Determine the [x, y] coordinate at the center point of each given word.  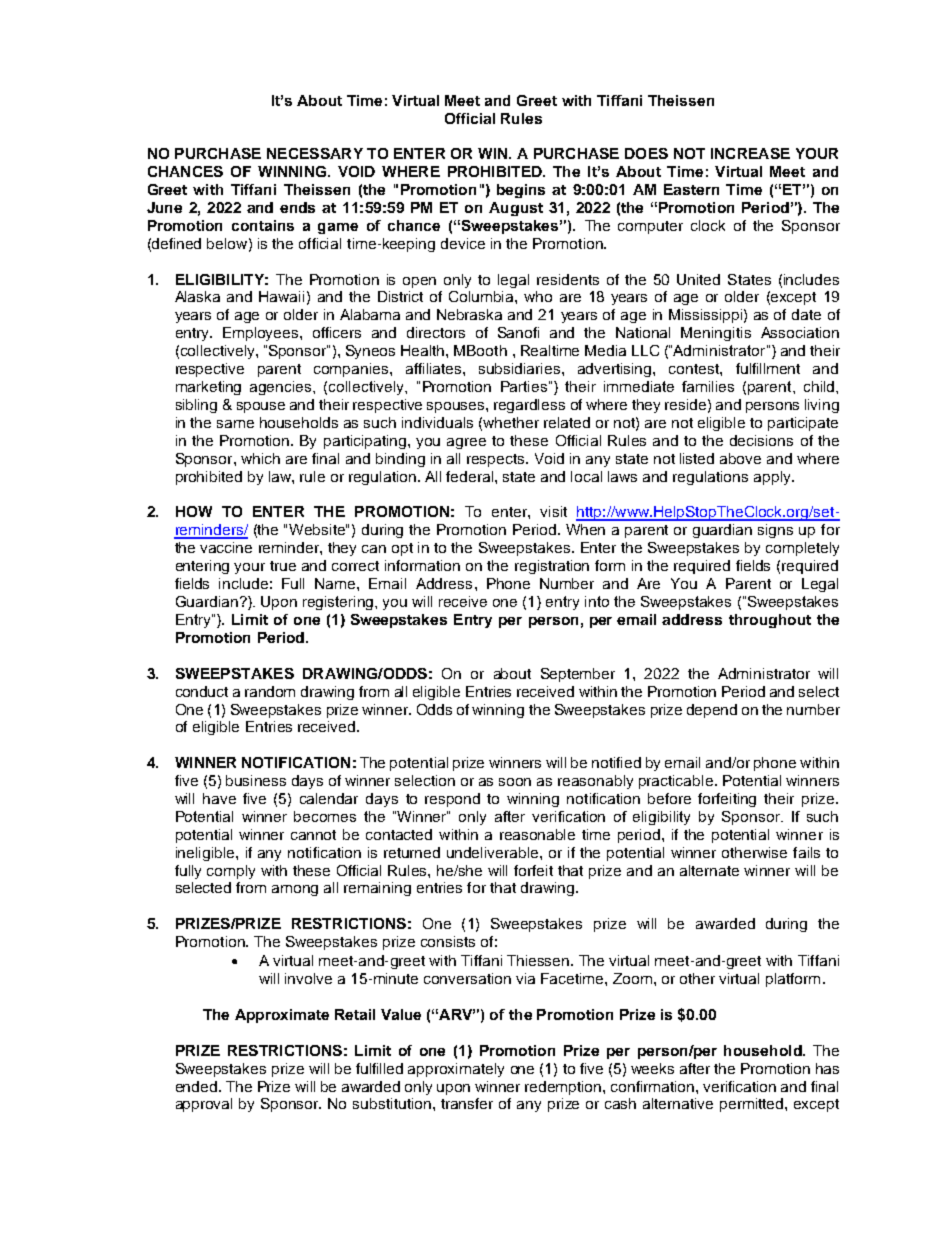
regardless [529, 406]
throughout [770, 621]
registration [552, 567]
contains [263, 225]
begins [521, 191]
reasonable [537, 834]
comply [231, 872]
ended [196, 1086]
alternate [709, 870]
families [708, 386]
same [235, 424]
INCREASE [750, 153]
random [270, 691]
